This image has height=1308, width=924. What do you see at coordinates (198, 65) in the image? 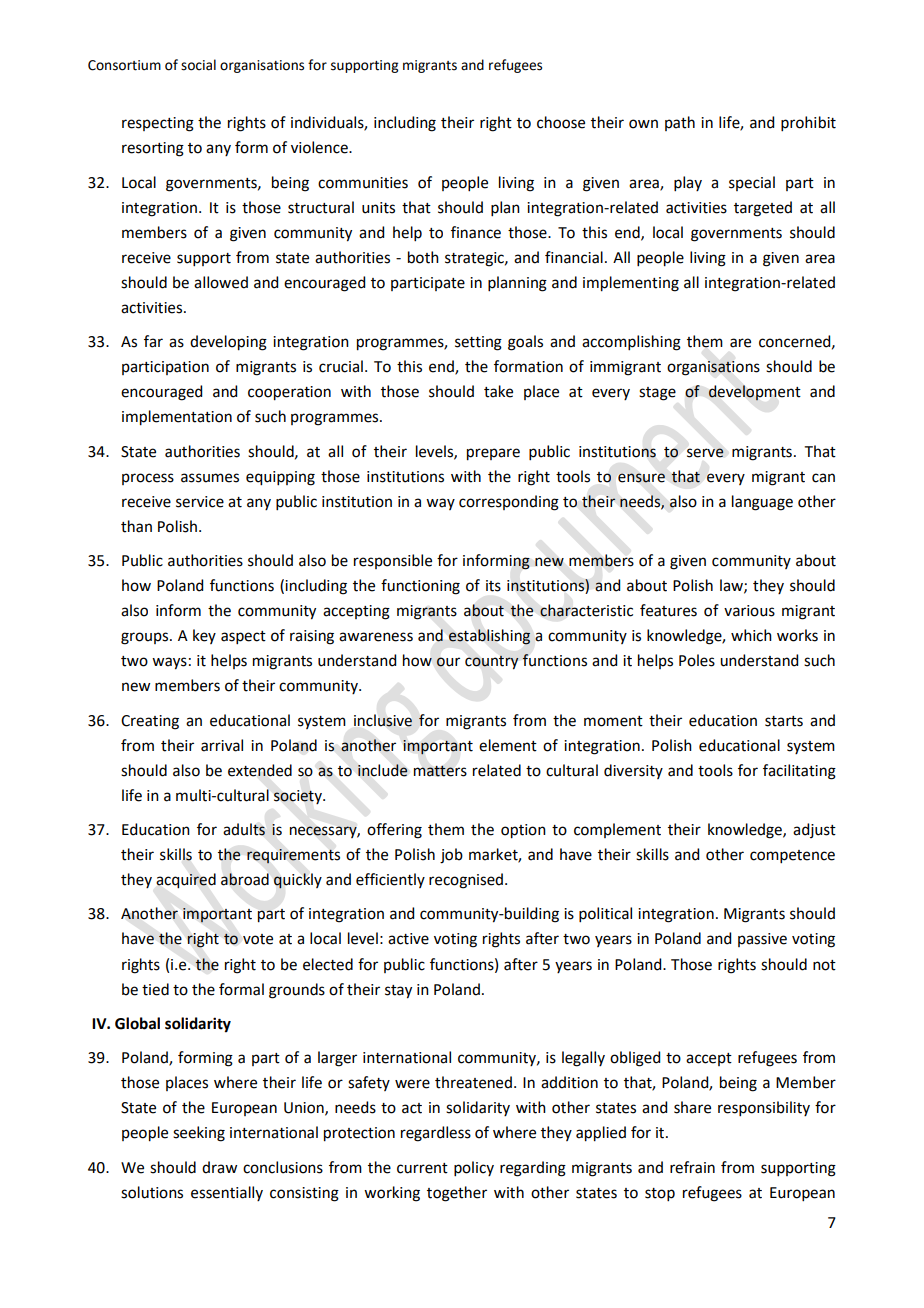
I see `social` at bounding box center [198, 65].
